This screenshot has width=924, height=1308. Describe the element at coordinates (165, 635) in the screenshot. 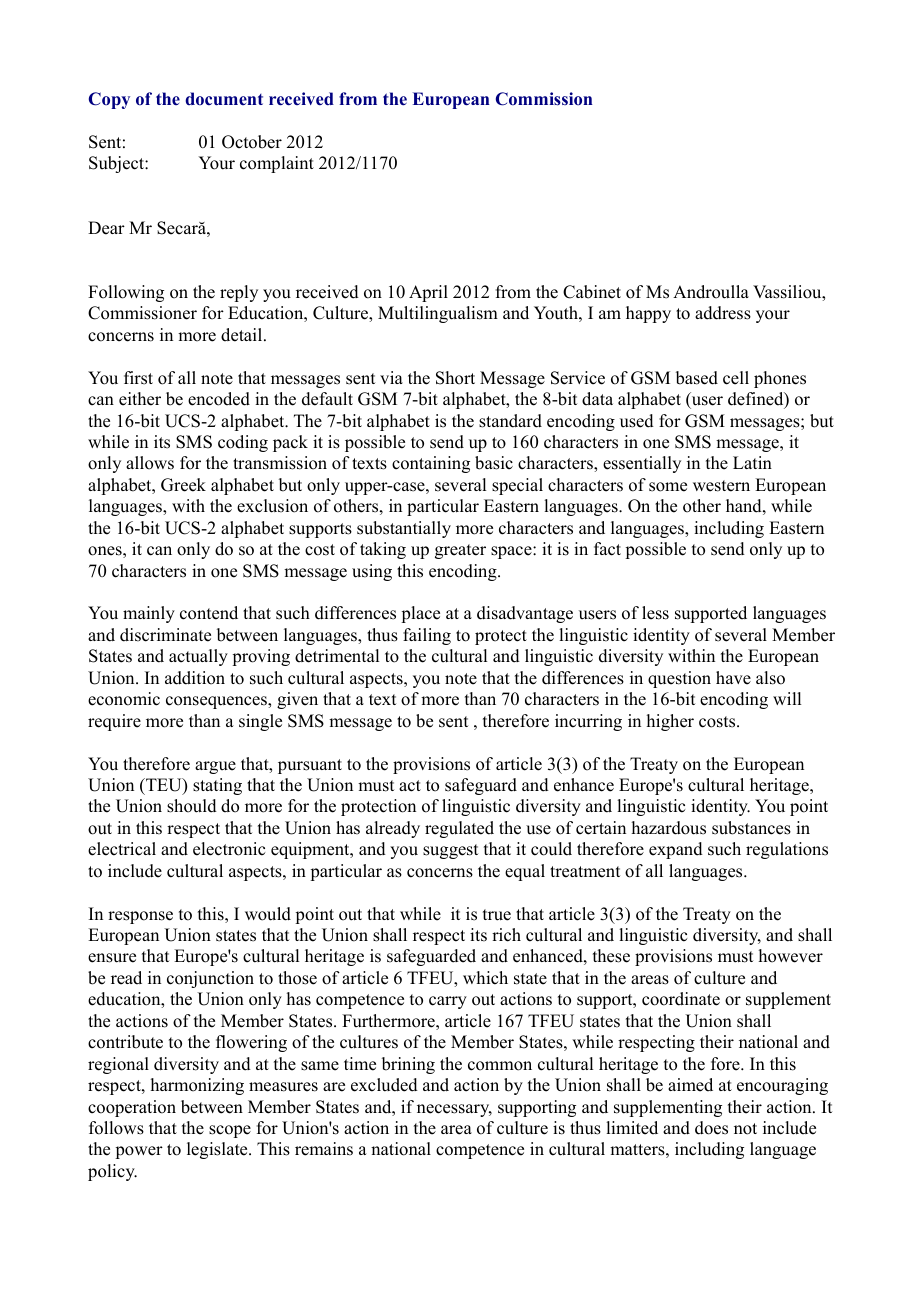

I see `discriminate` at that location.
